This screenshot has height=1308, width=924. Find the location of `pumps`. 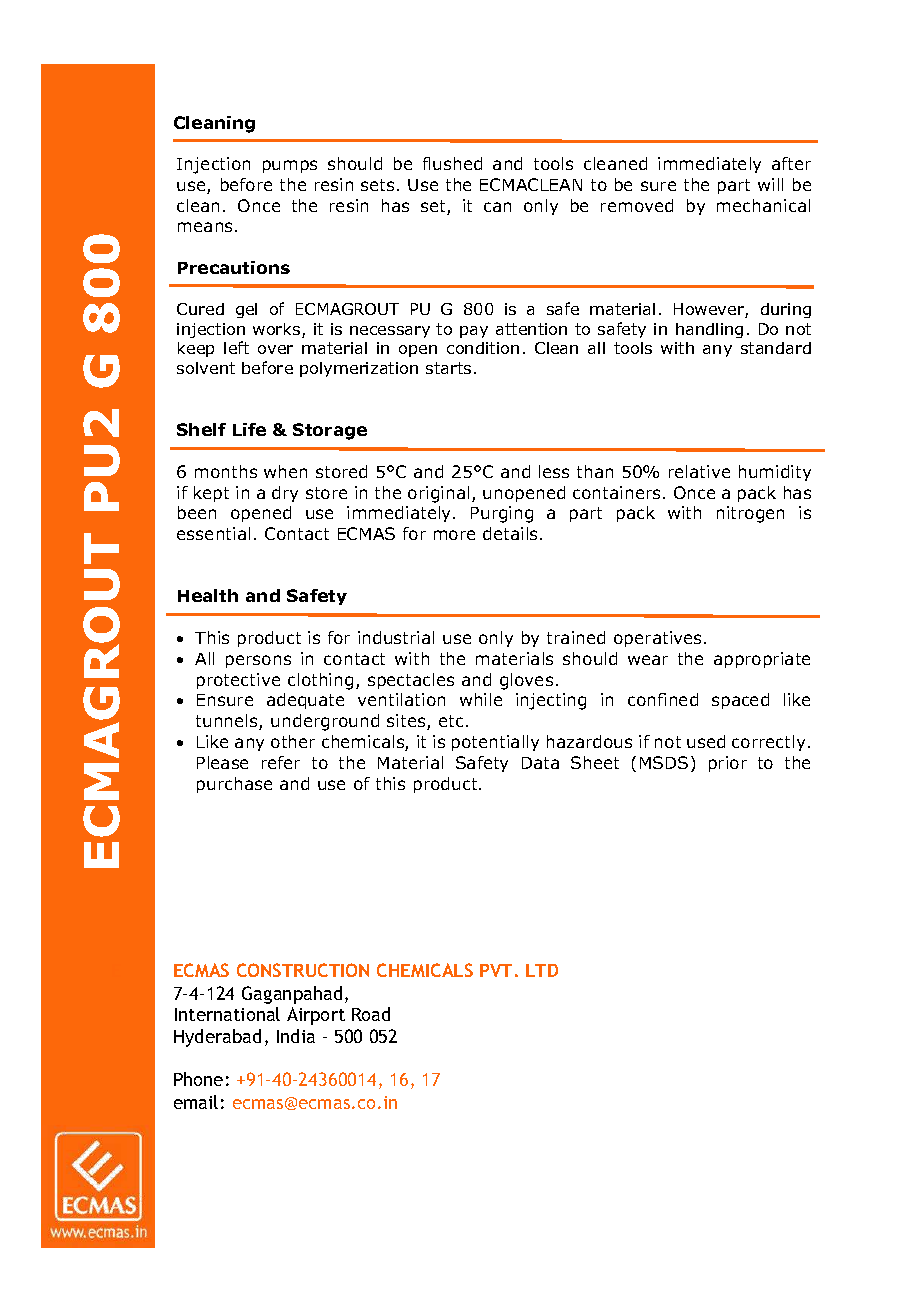

pumps is located at coordinates (290, 166).
